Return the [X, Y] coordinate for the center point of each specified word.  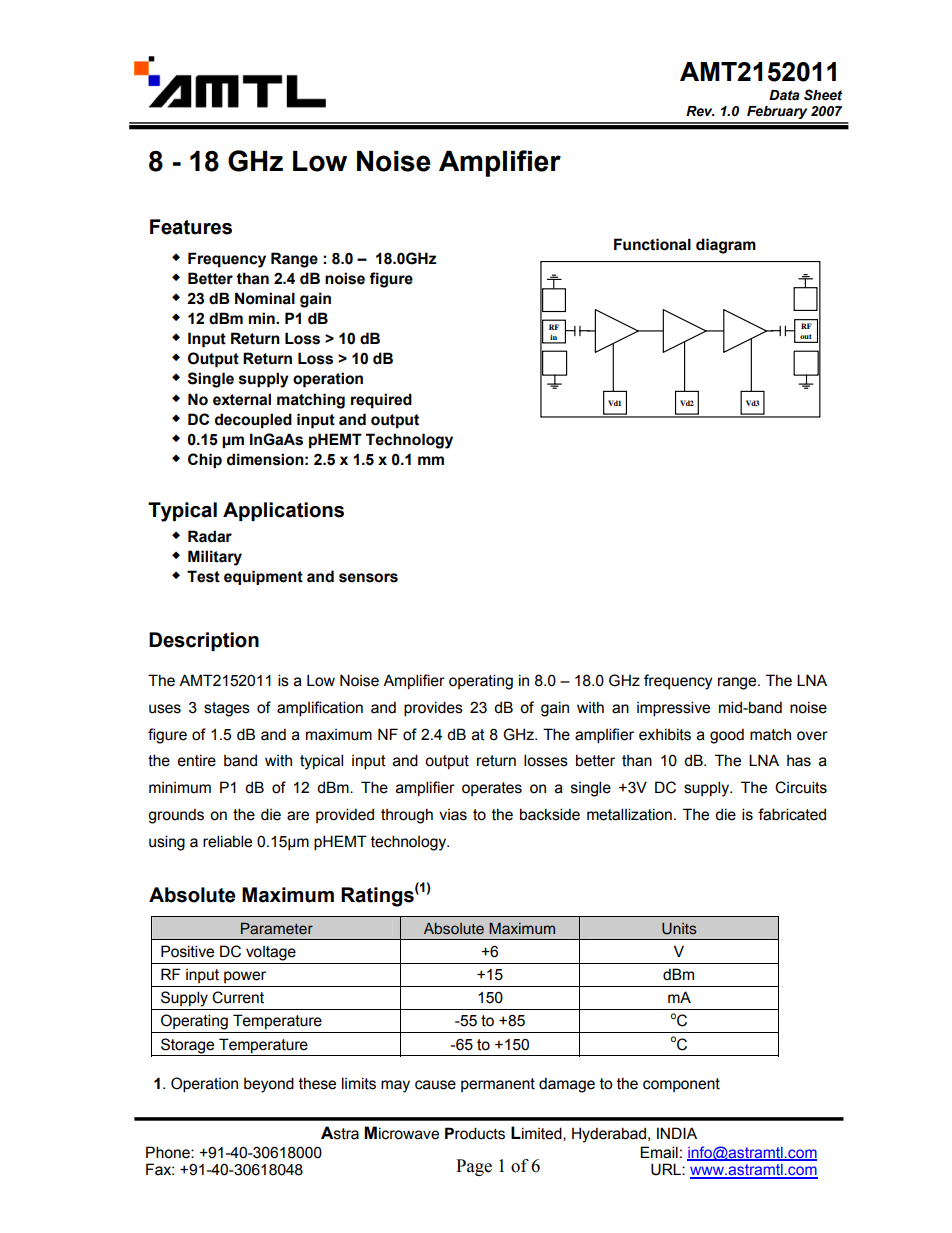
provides [433, 708]
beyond [269, 1085]
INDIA [677, 1133]
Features [191, 227]
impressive [673, 708]
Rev [700, 111]
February [777, 112]
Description [204, 641]
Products [475, 1133]
